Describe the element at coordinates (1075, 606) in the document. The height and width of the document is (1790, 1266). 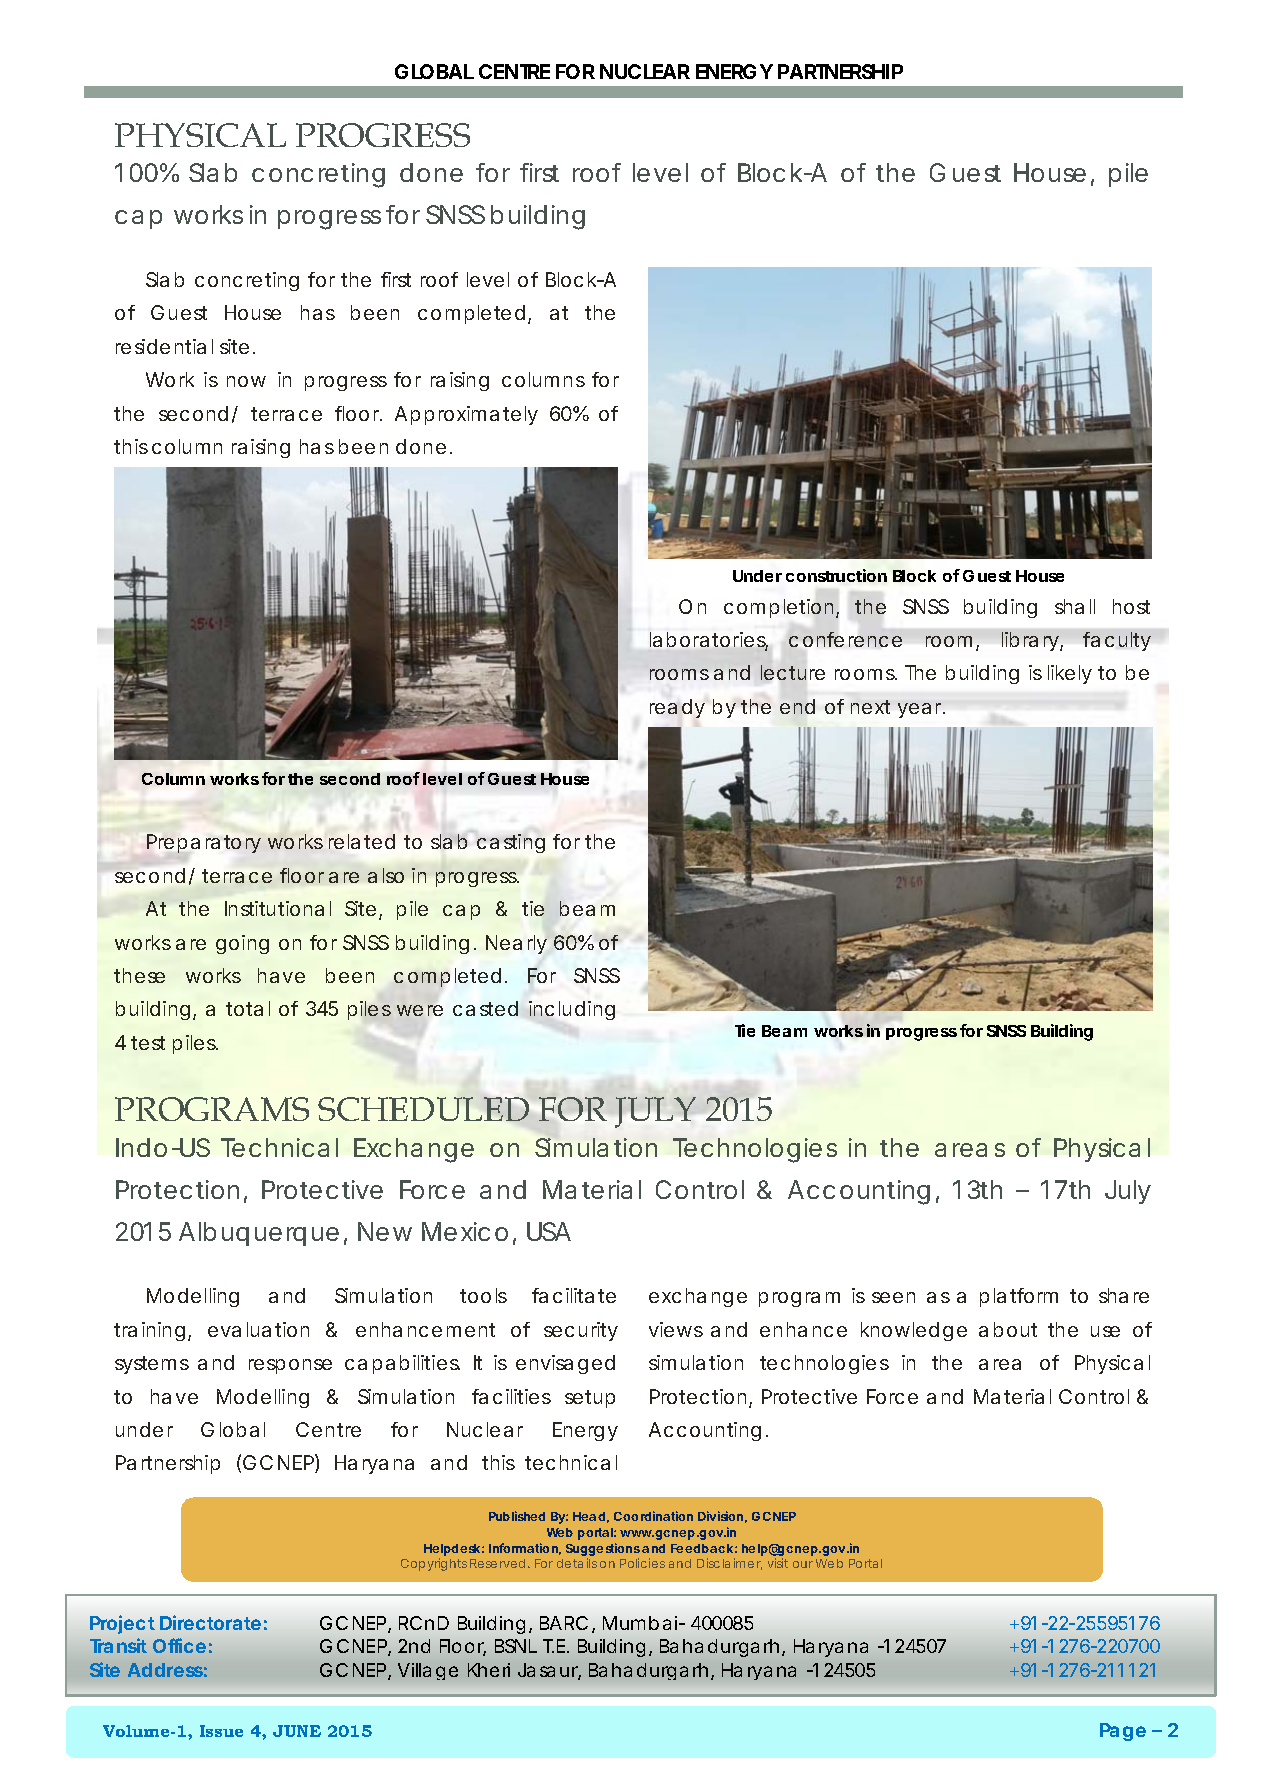
I see `shall` at that location.
